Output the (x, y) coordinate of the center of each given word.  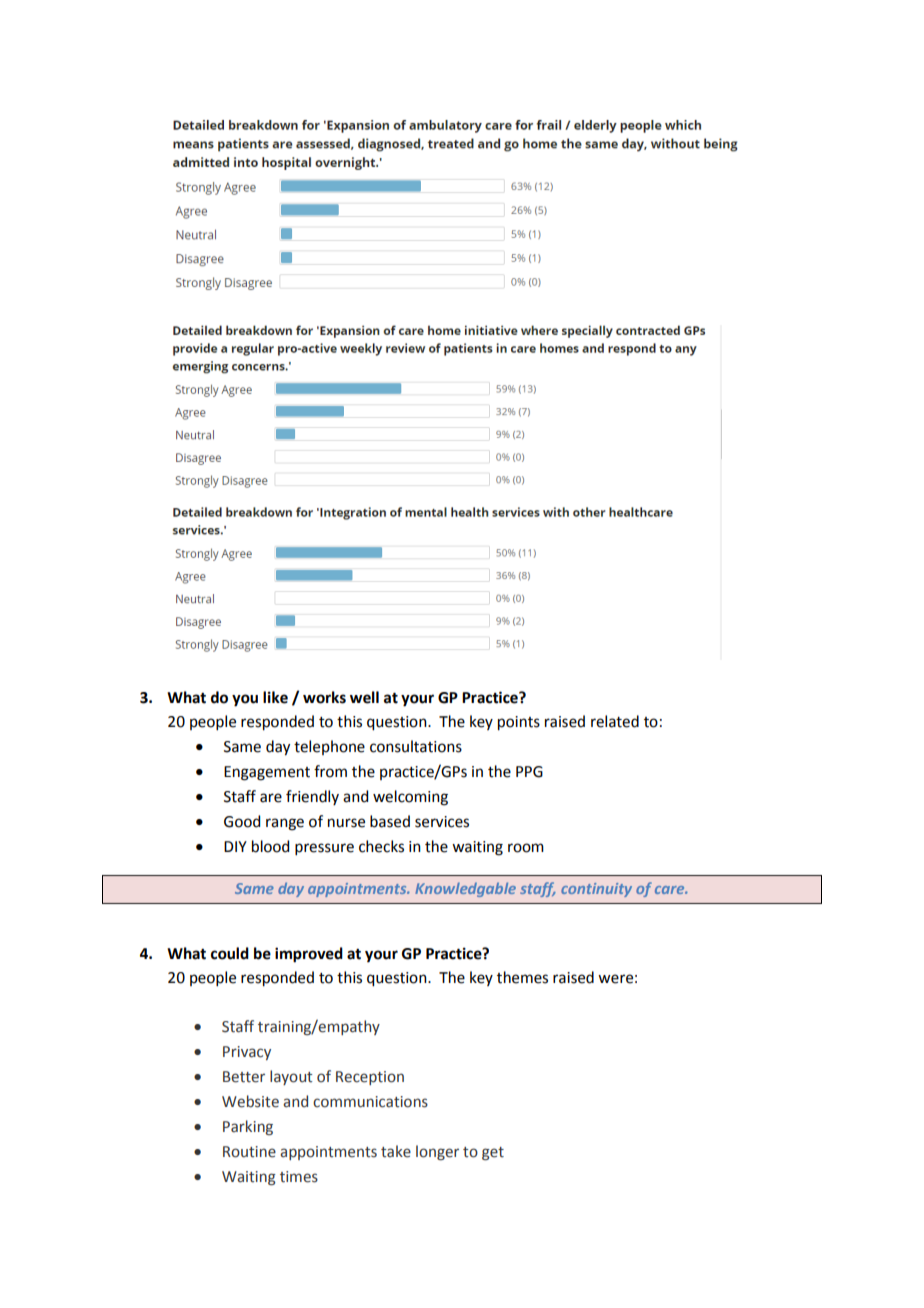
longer (437, 1152)
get (493, 1153)
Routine (249, 1152)
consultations (416, 746)
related (615, 721)
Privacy (247, 1053)
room (526, 848)
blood (270, 846)
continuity (596, 890)
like (275, 697)
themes (522, 977)
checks (381, 846)
